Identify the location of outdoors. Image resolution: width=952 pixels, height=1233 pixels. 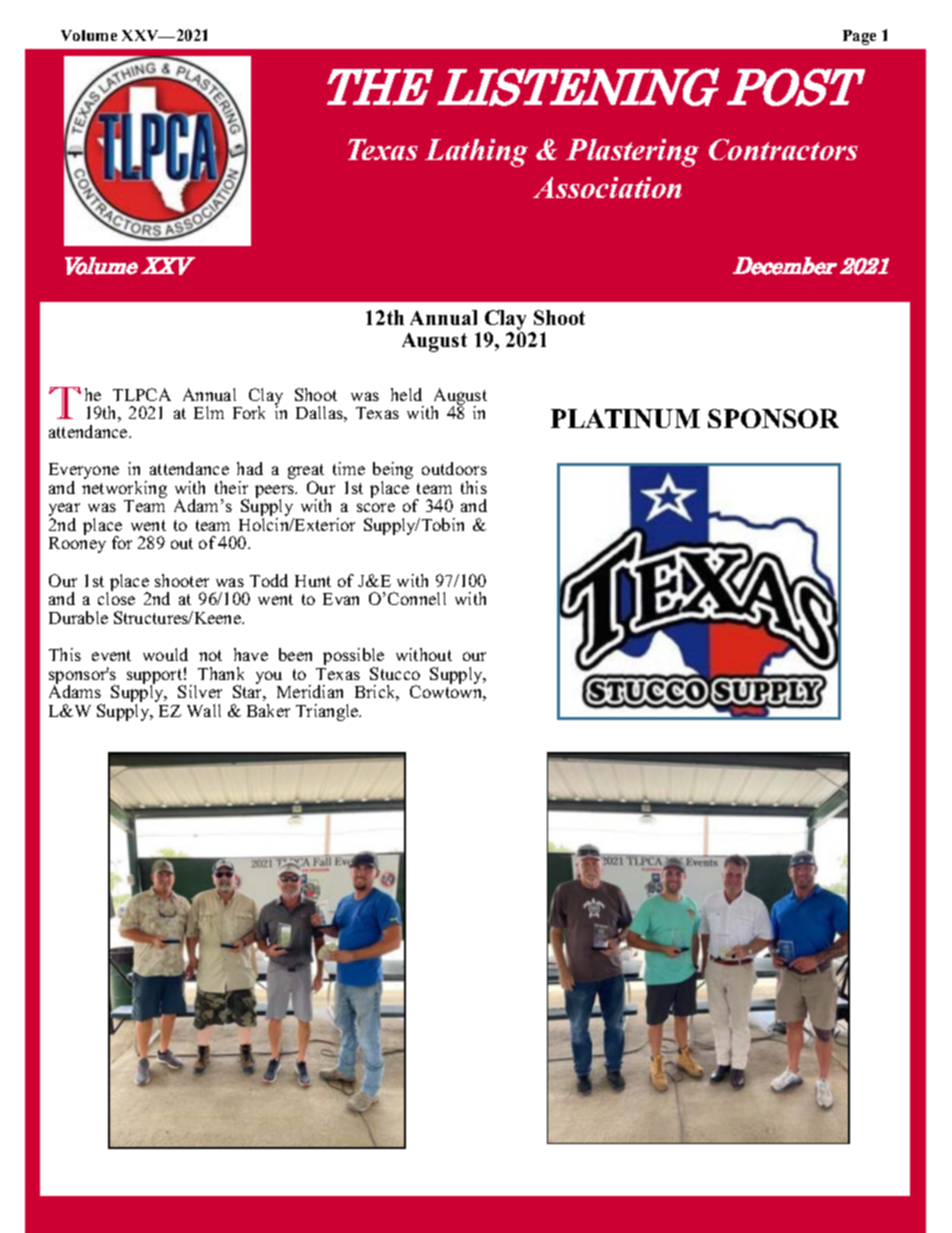
(454, 468).
